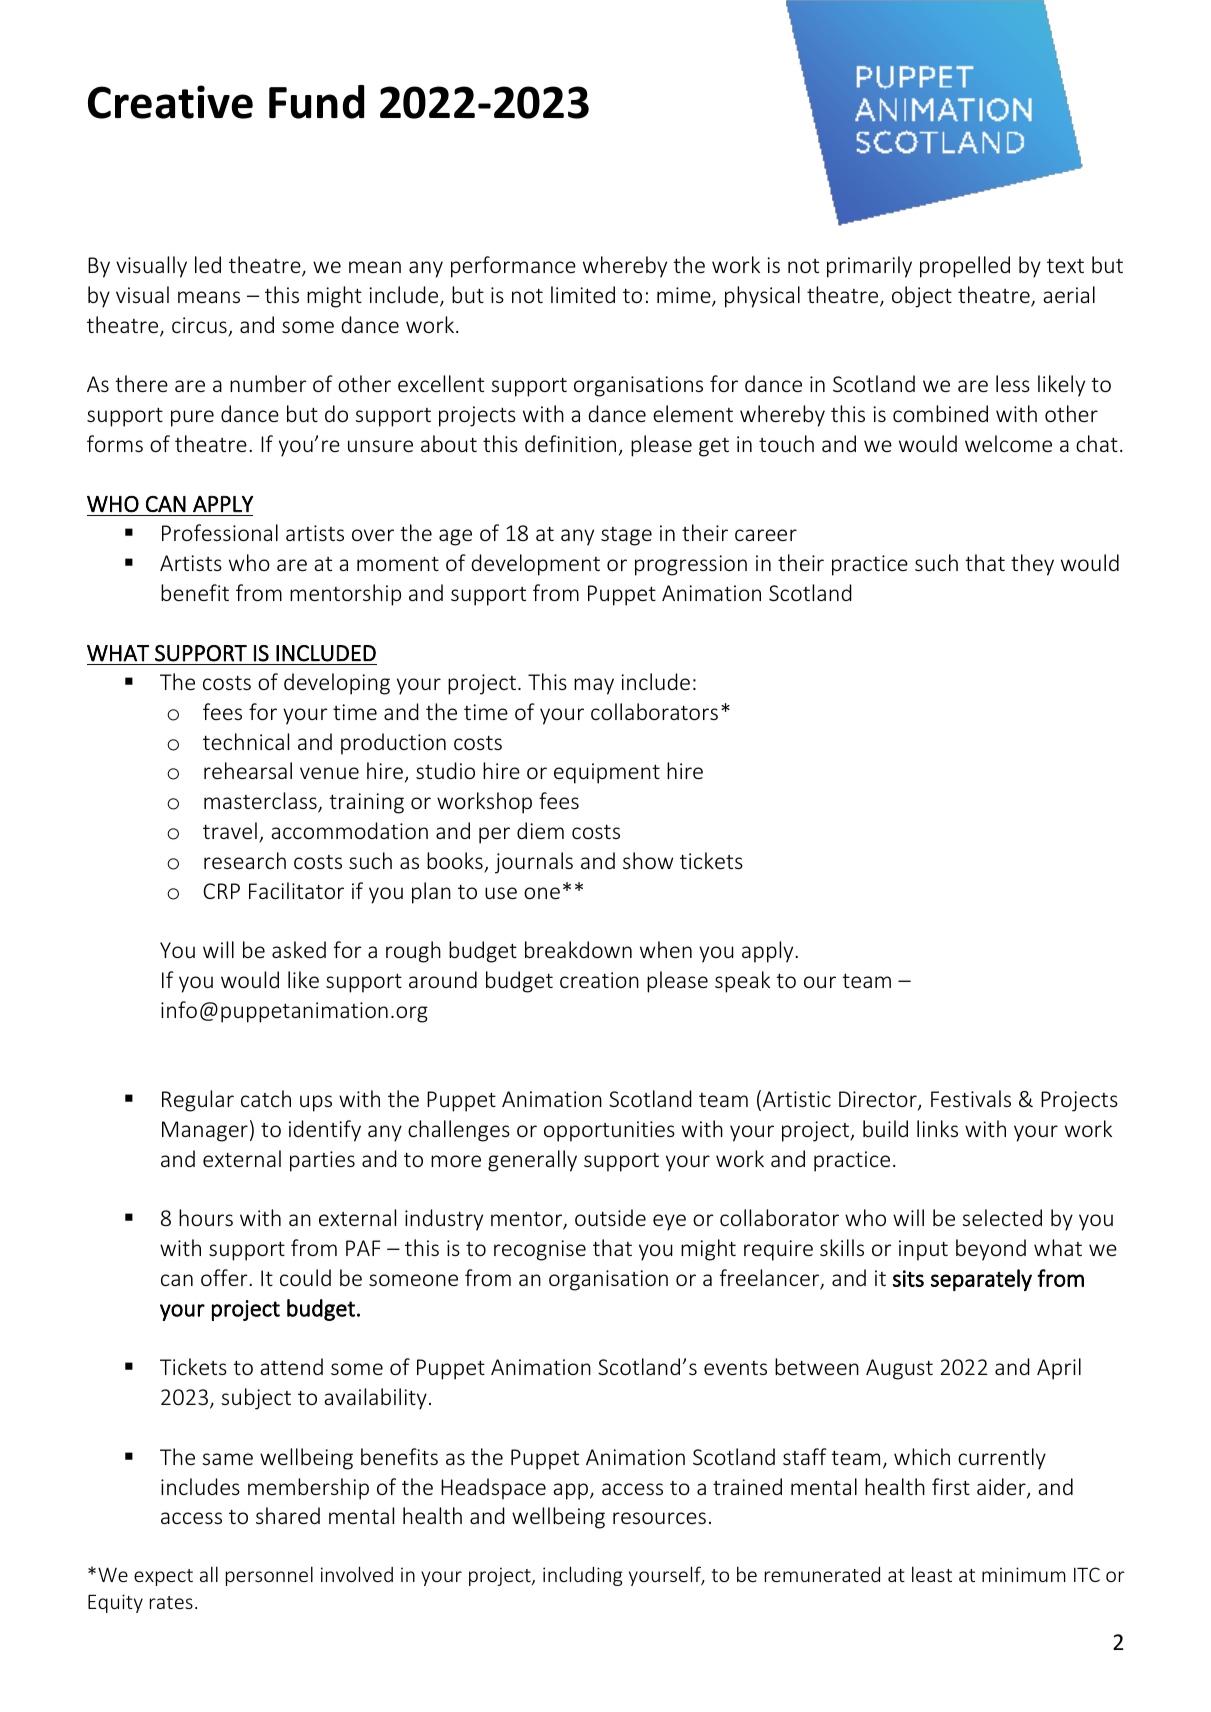  I want to click on propelled, so click(965, 267).
